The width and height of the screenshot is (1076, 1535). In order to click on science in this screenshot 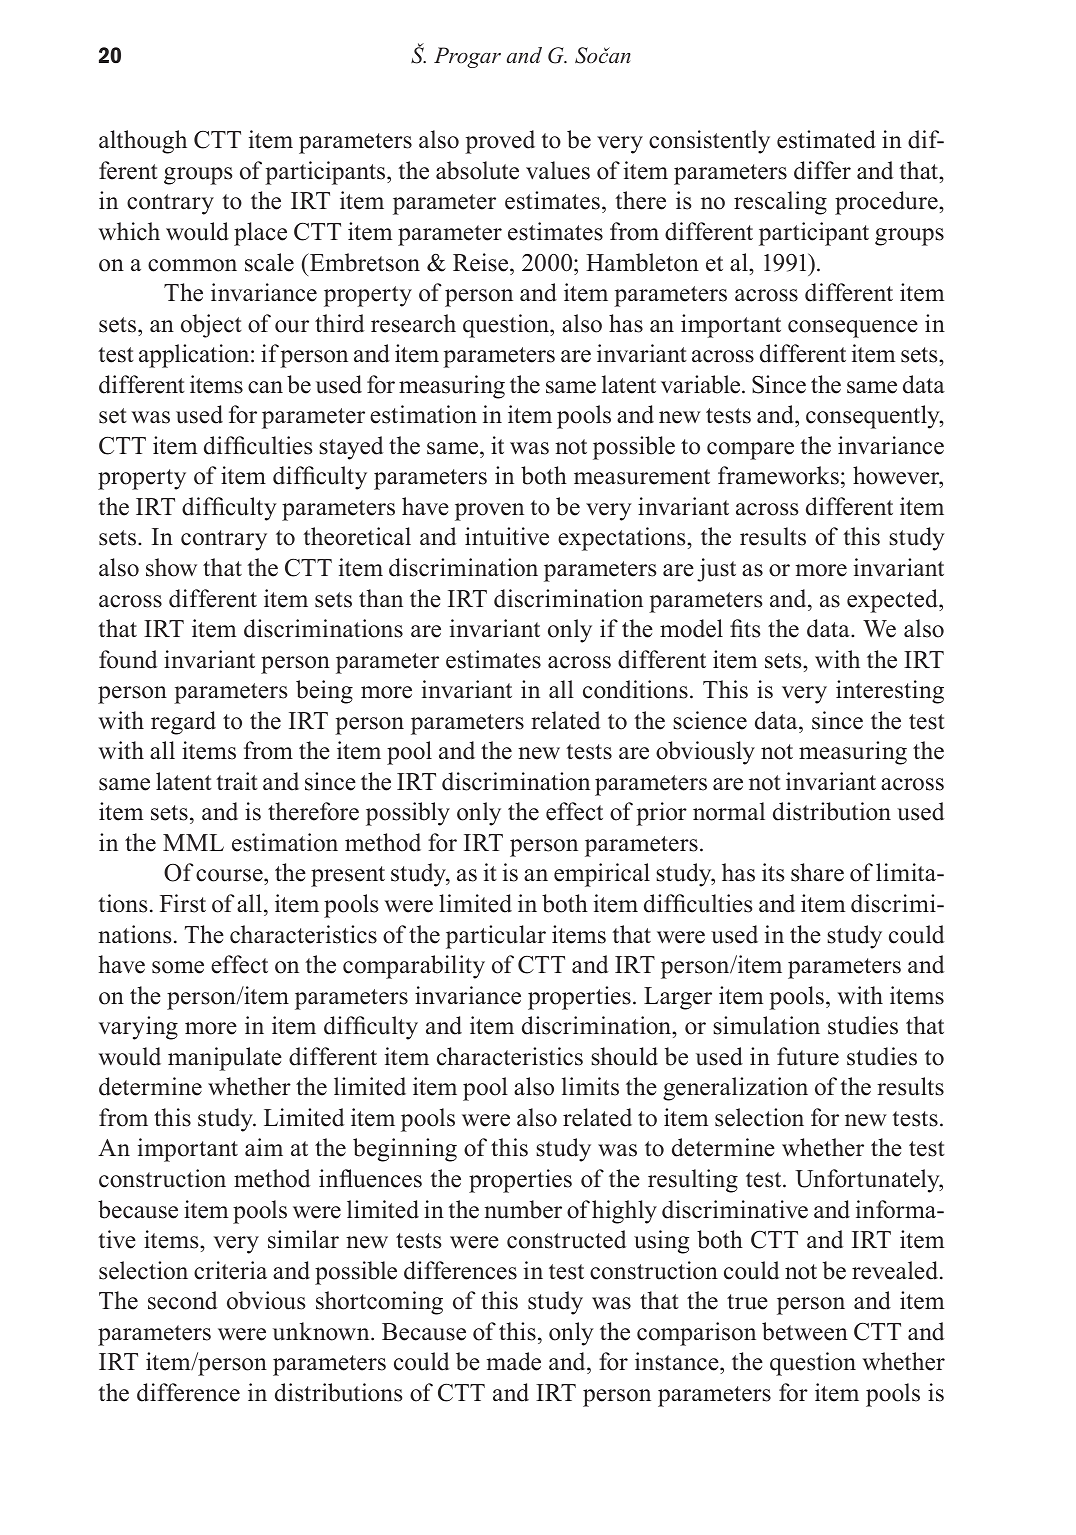, I will do `click(710, 720)`.
